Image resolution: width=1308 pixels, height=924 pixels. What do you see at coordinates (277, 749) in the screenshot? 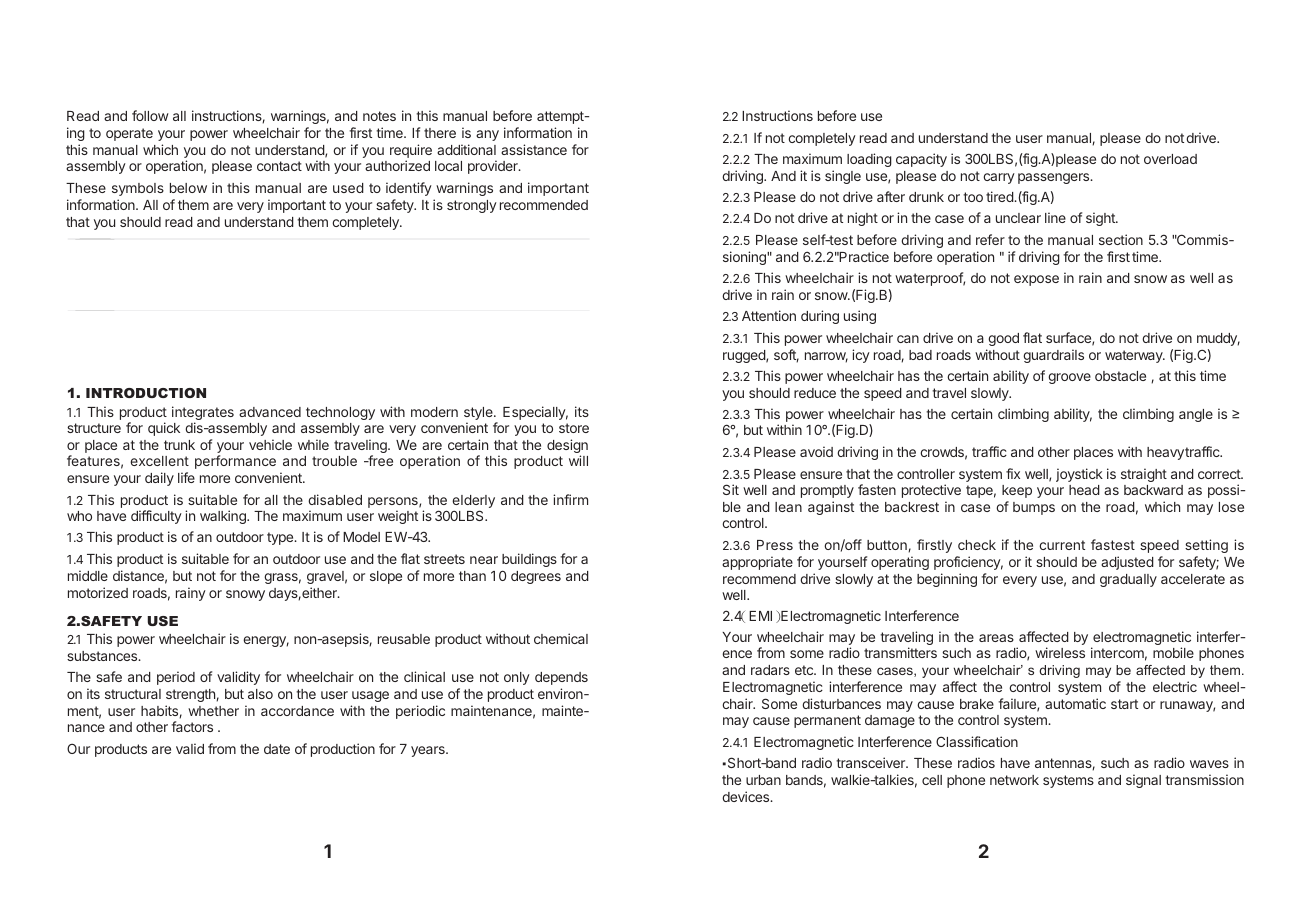
I see `date` at bounding box center [277, 749].
